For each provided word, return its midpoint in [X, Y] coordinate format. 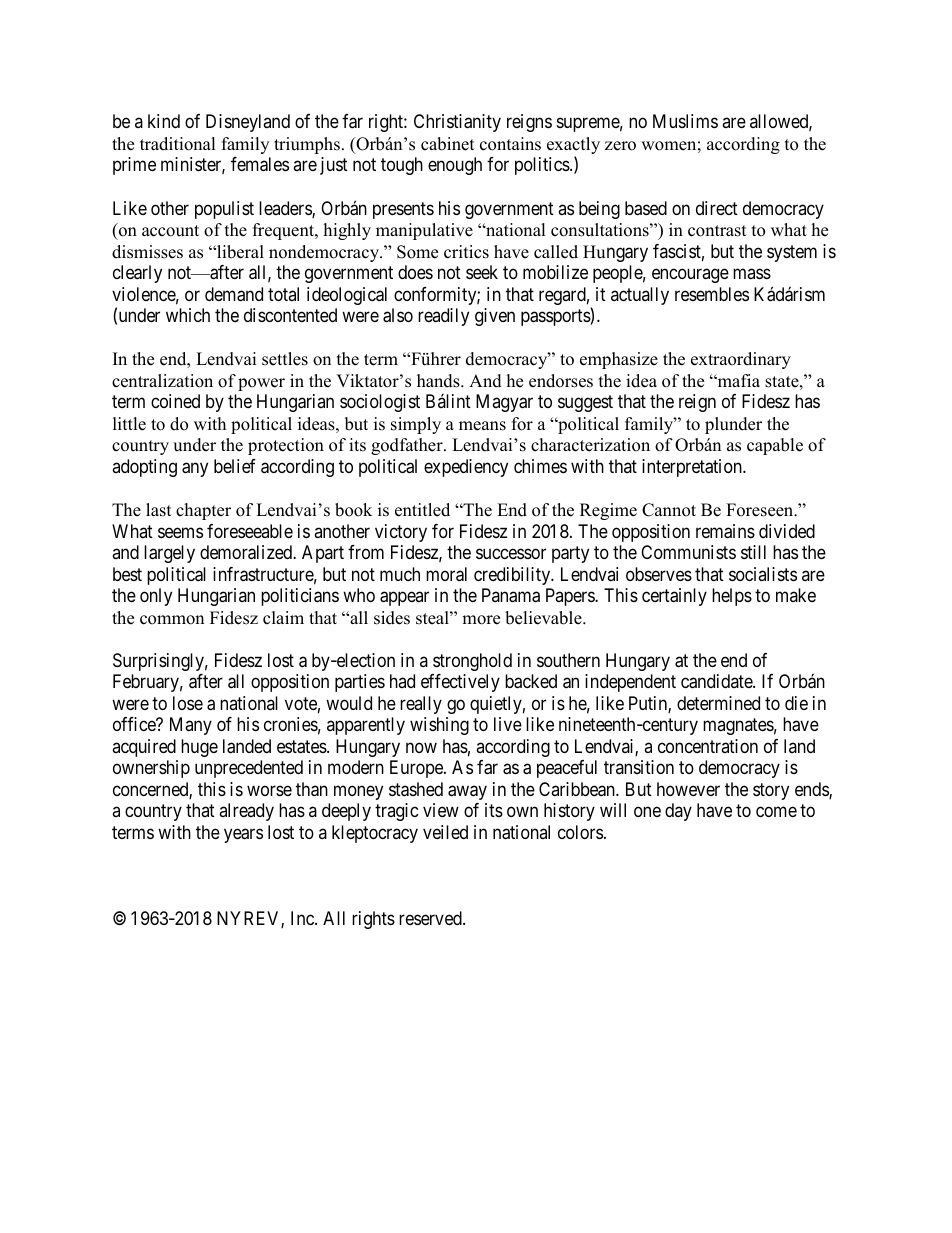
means [482, 426]
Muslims [685, 121]
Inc [303, 918]
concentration [708, 746]
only [156, 597]
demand [234, 294]
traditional [178, 144]
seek [482, 272]
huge [199, 748]
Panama [511, 595]
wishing [439, 726]
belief [235, 466]
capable [775, 446]
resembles [712, 294]
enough [455, 166]
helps [732, 597]
